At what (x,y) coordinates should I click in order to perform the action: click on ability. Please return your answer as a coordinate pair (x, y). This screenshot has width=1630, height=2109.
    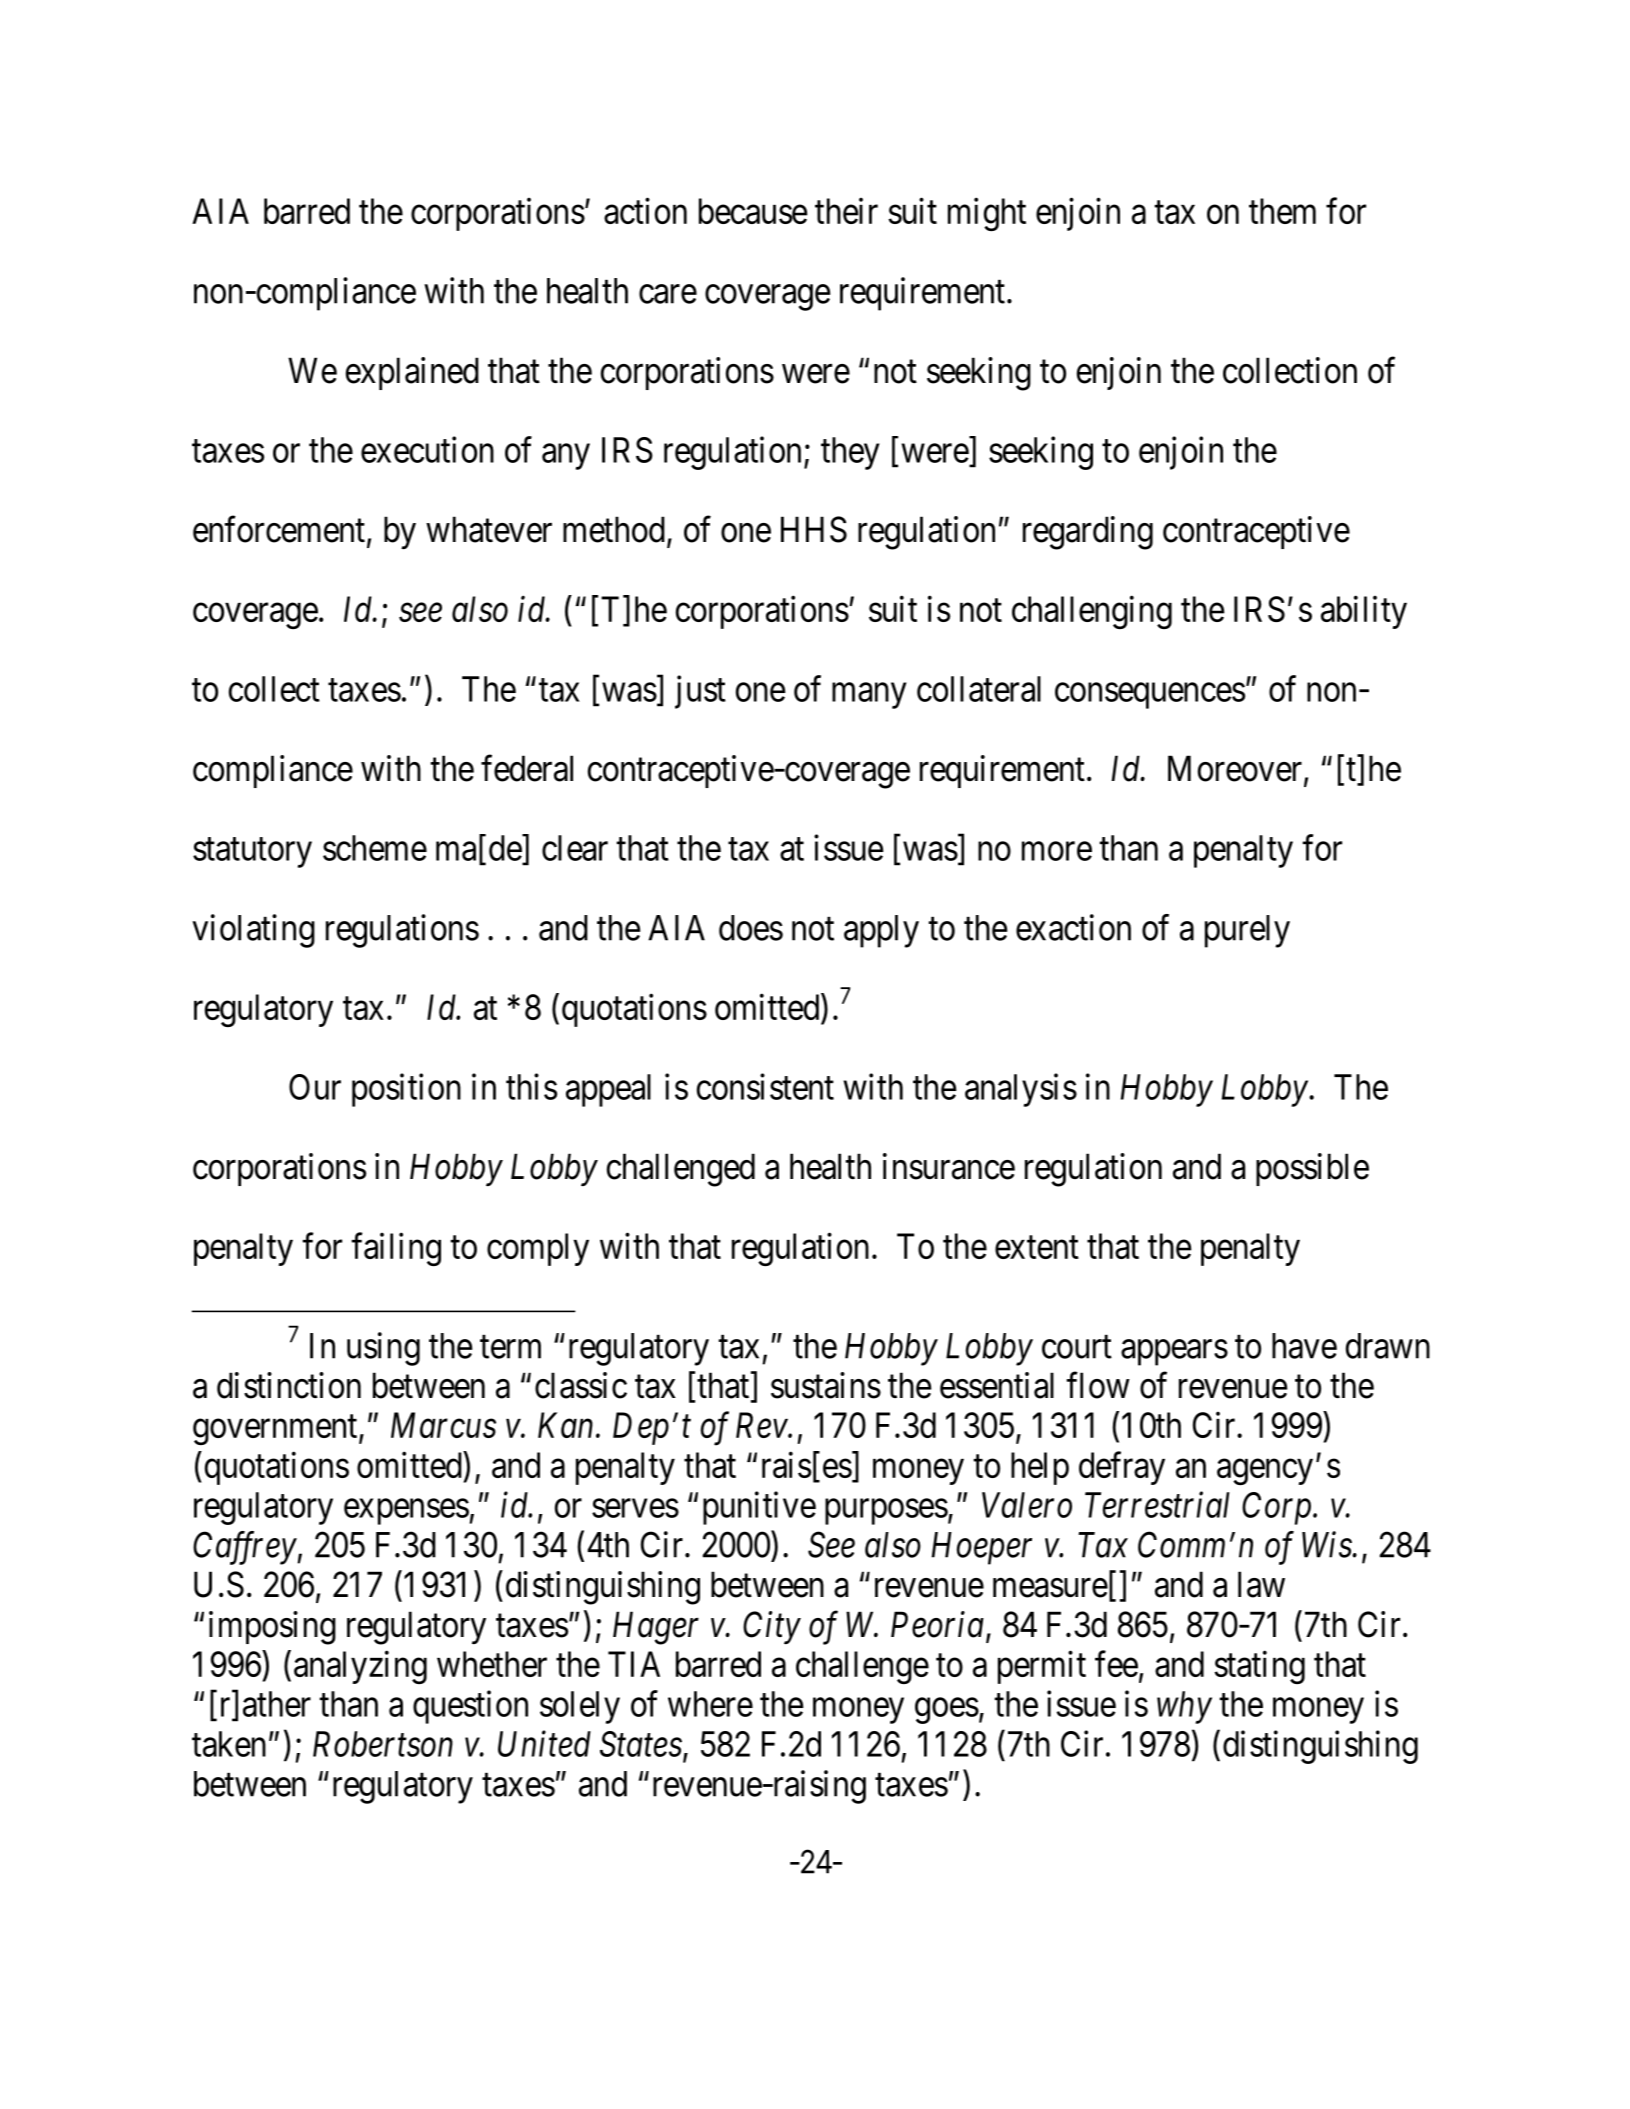
    Looking at the image, I should click on (1364, 612).
